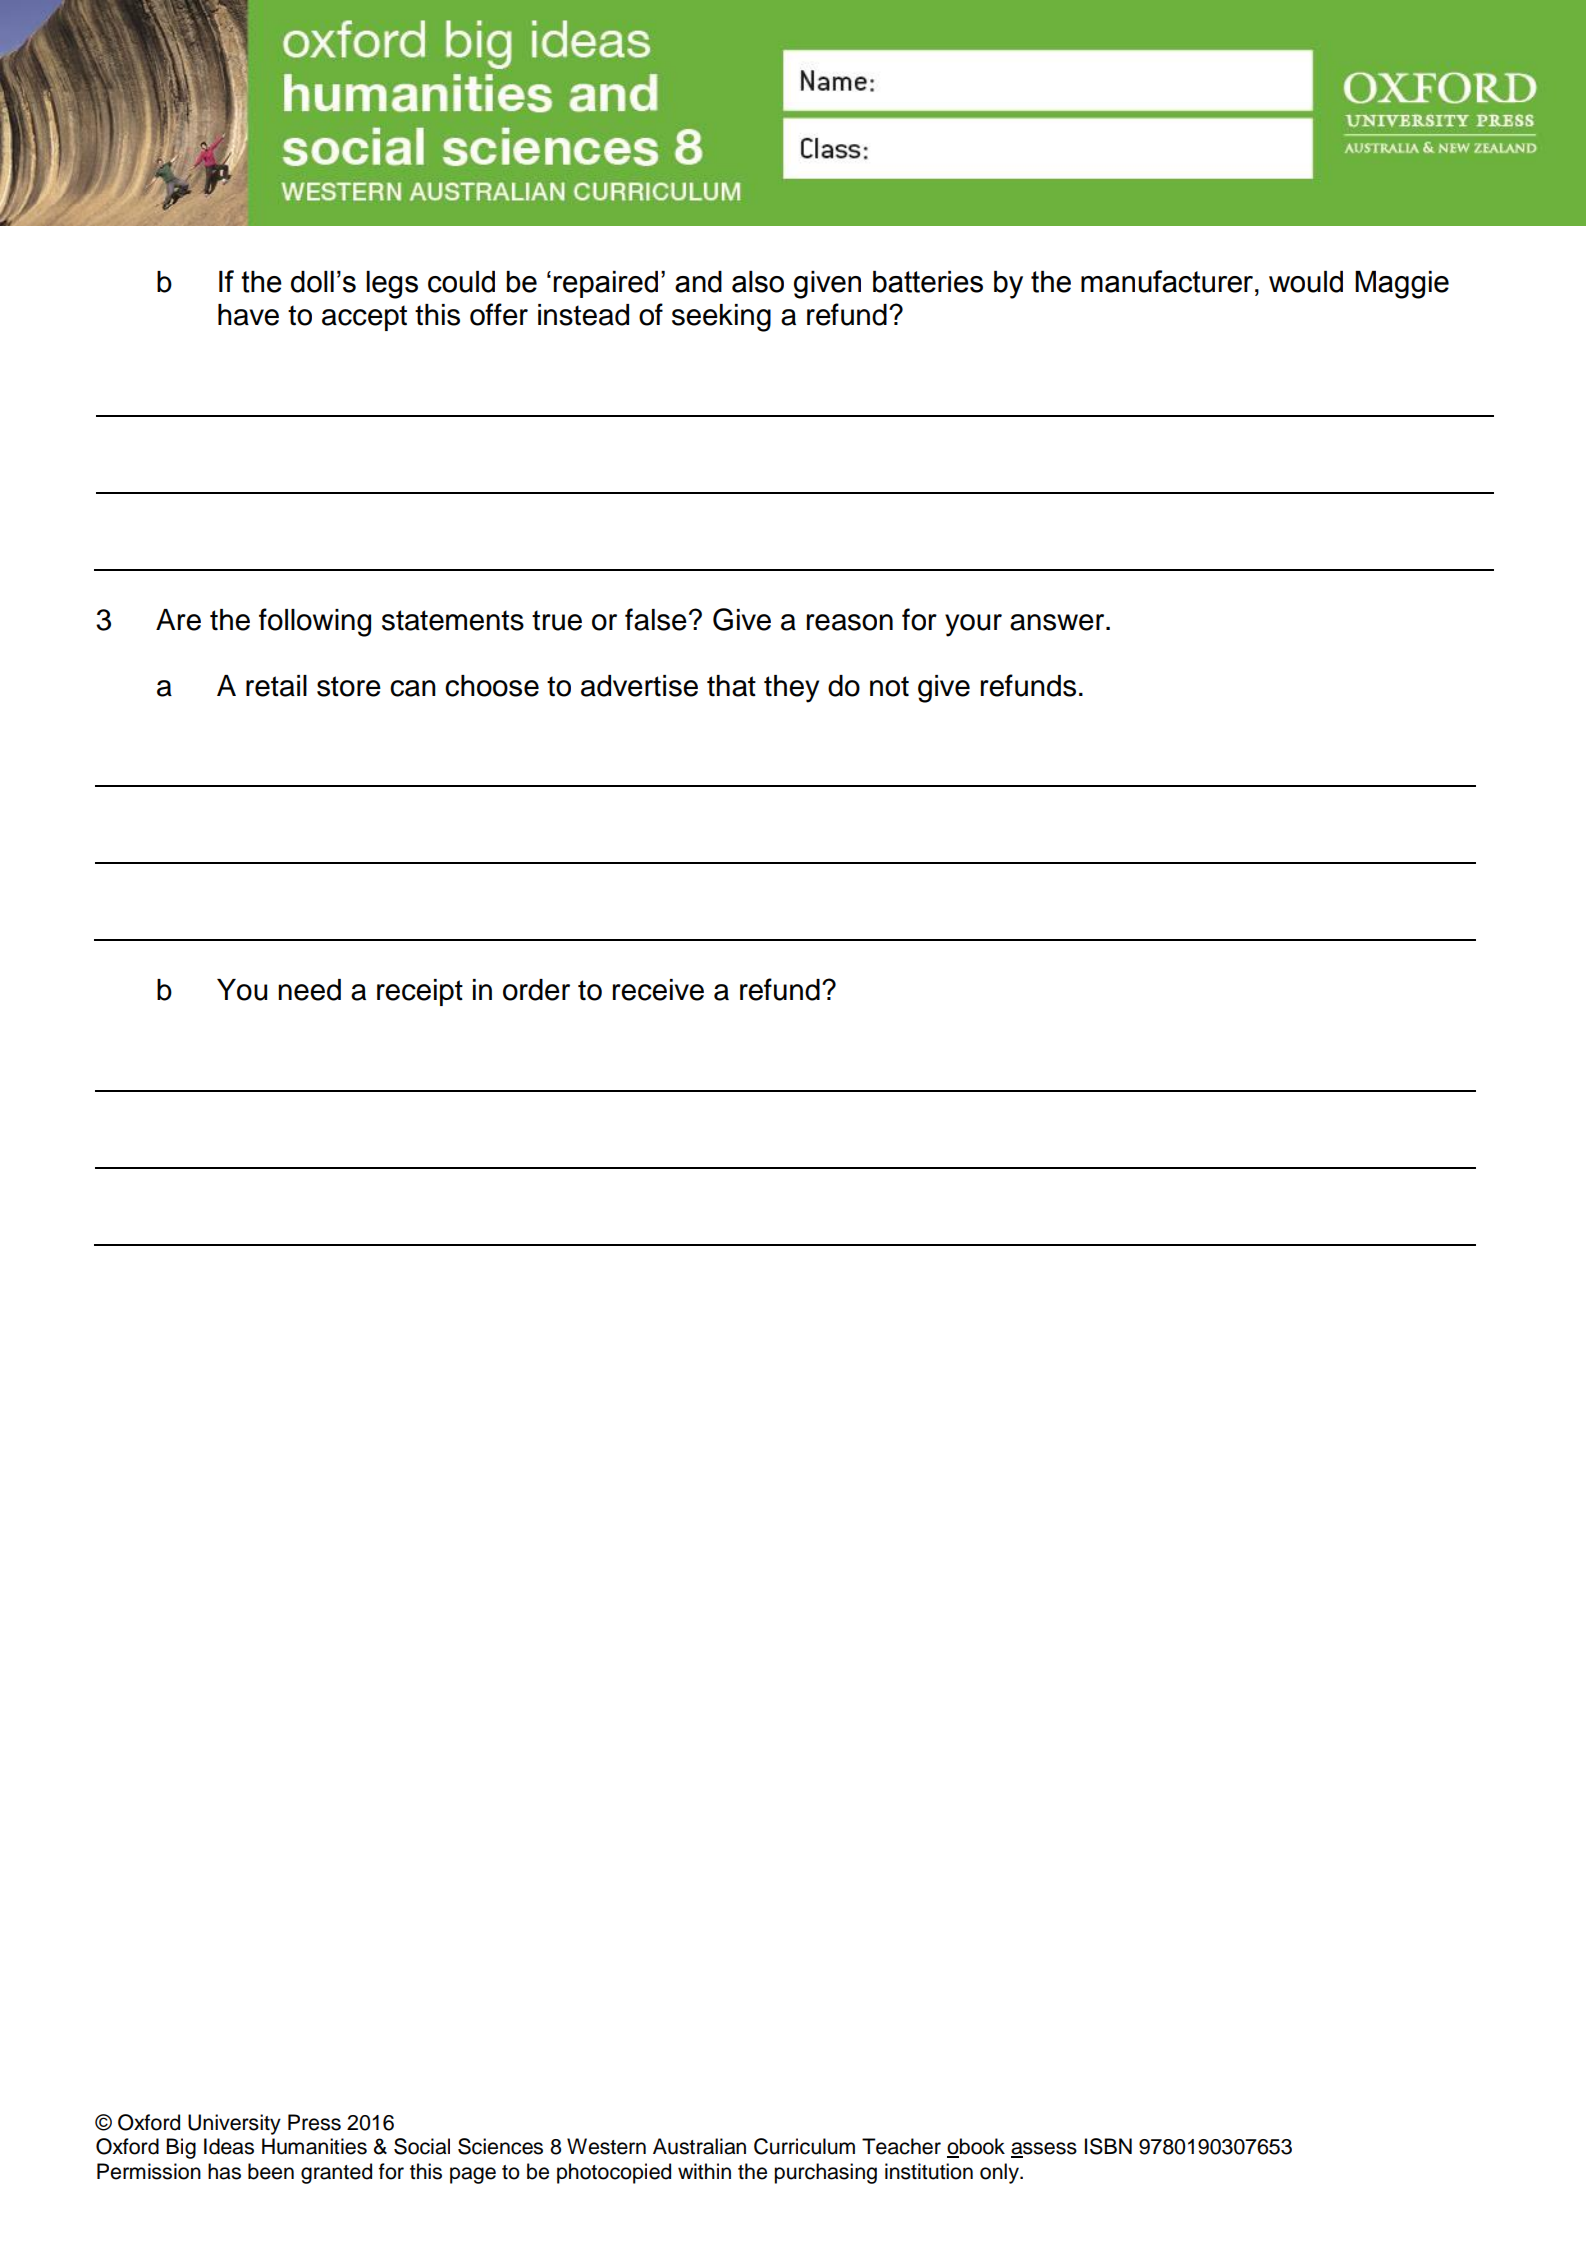  What do you see at coordinates (314, 2122) in the screenshot?
I see `Press` at bounding box center [314, 2122].
